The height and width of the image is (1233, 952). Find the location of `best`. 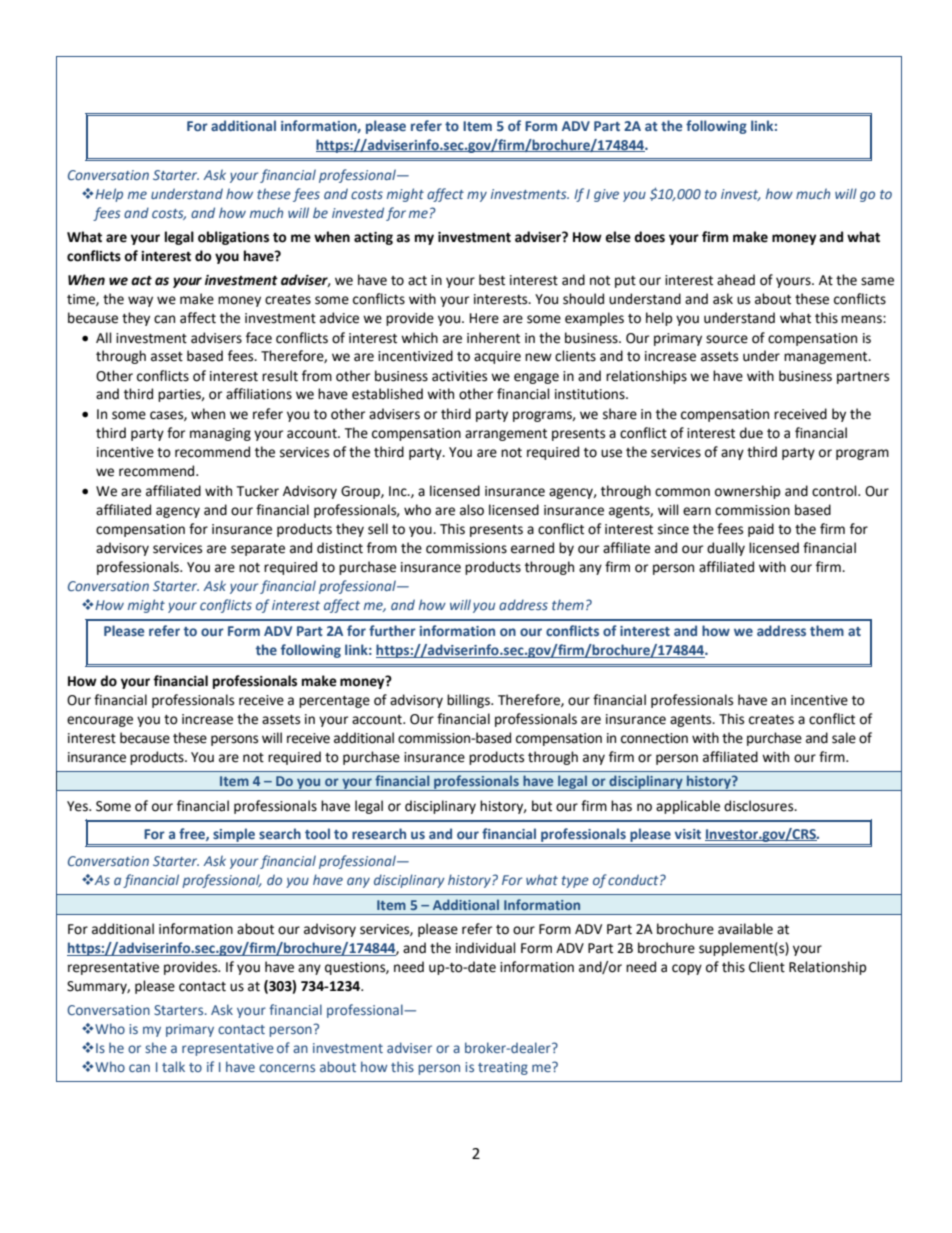

best is located at coordinates (492, 280).
